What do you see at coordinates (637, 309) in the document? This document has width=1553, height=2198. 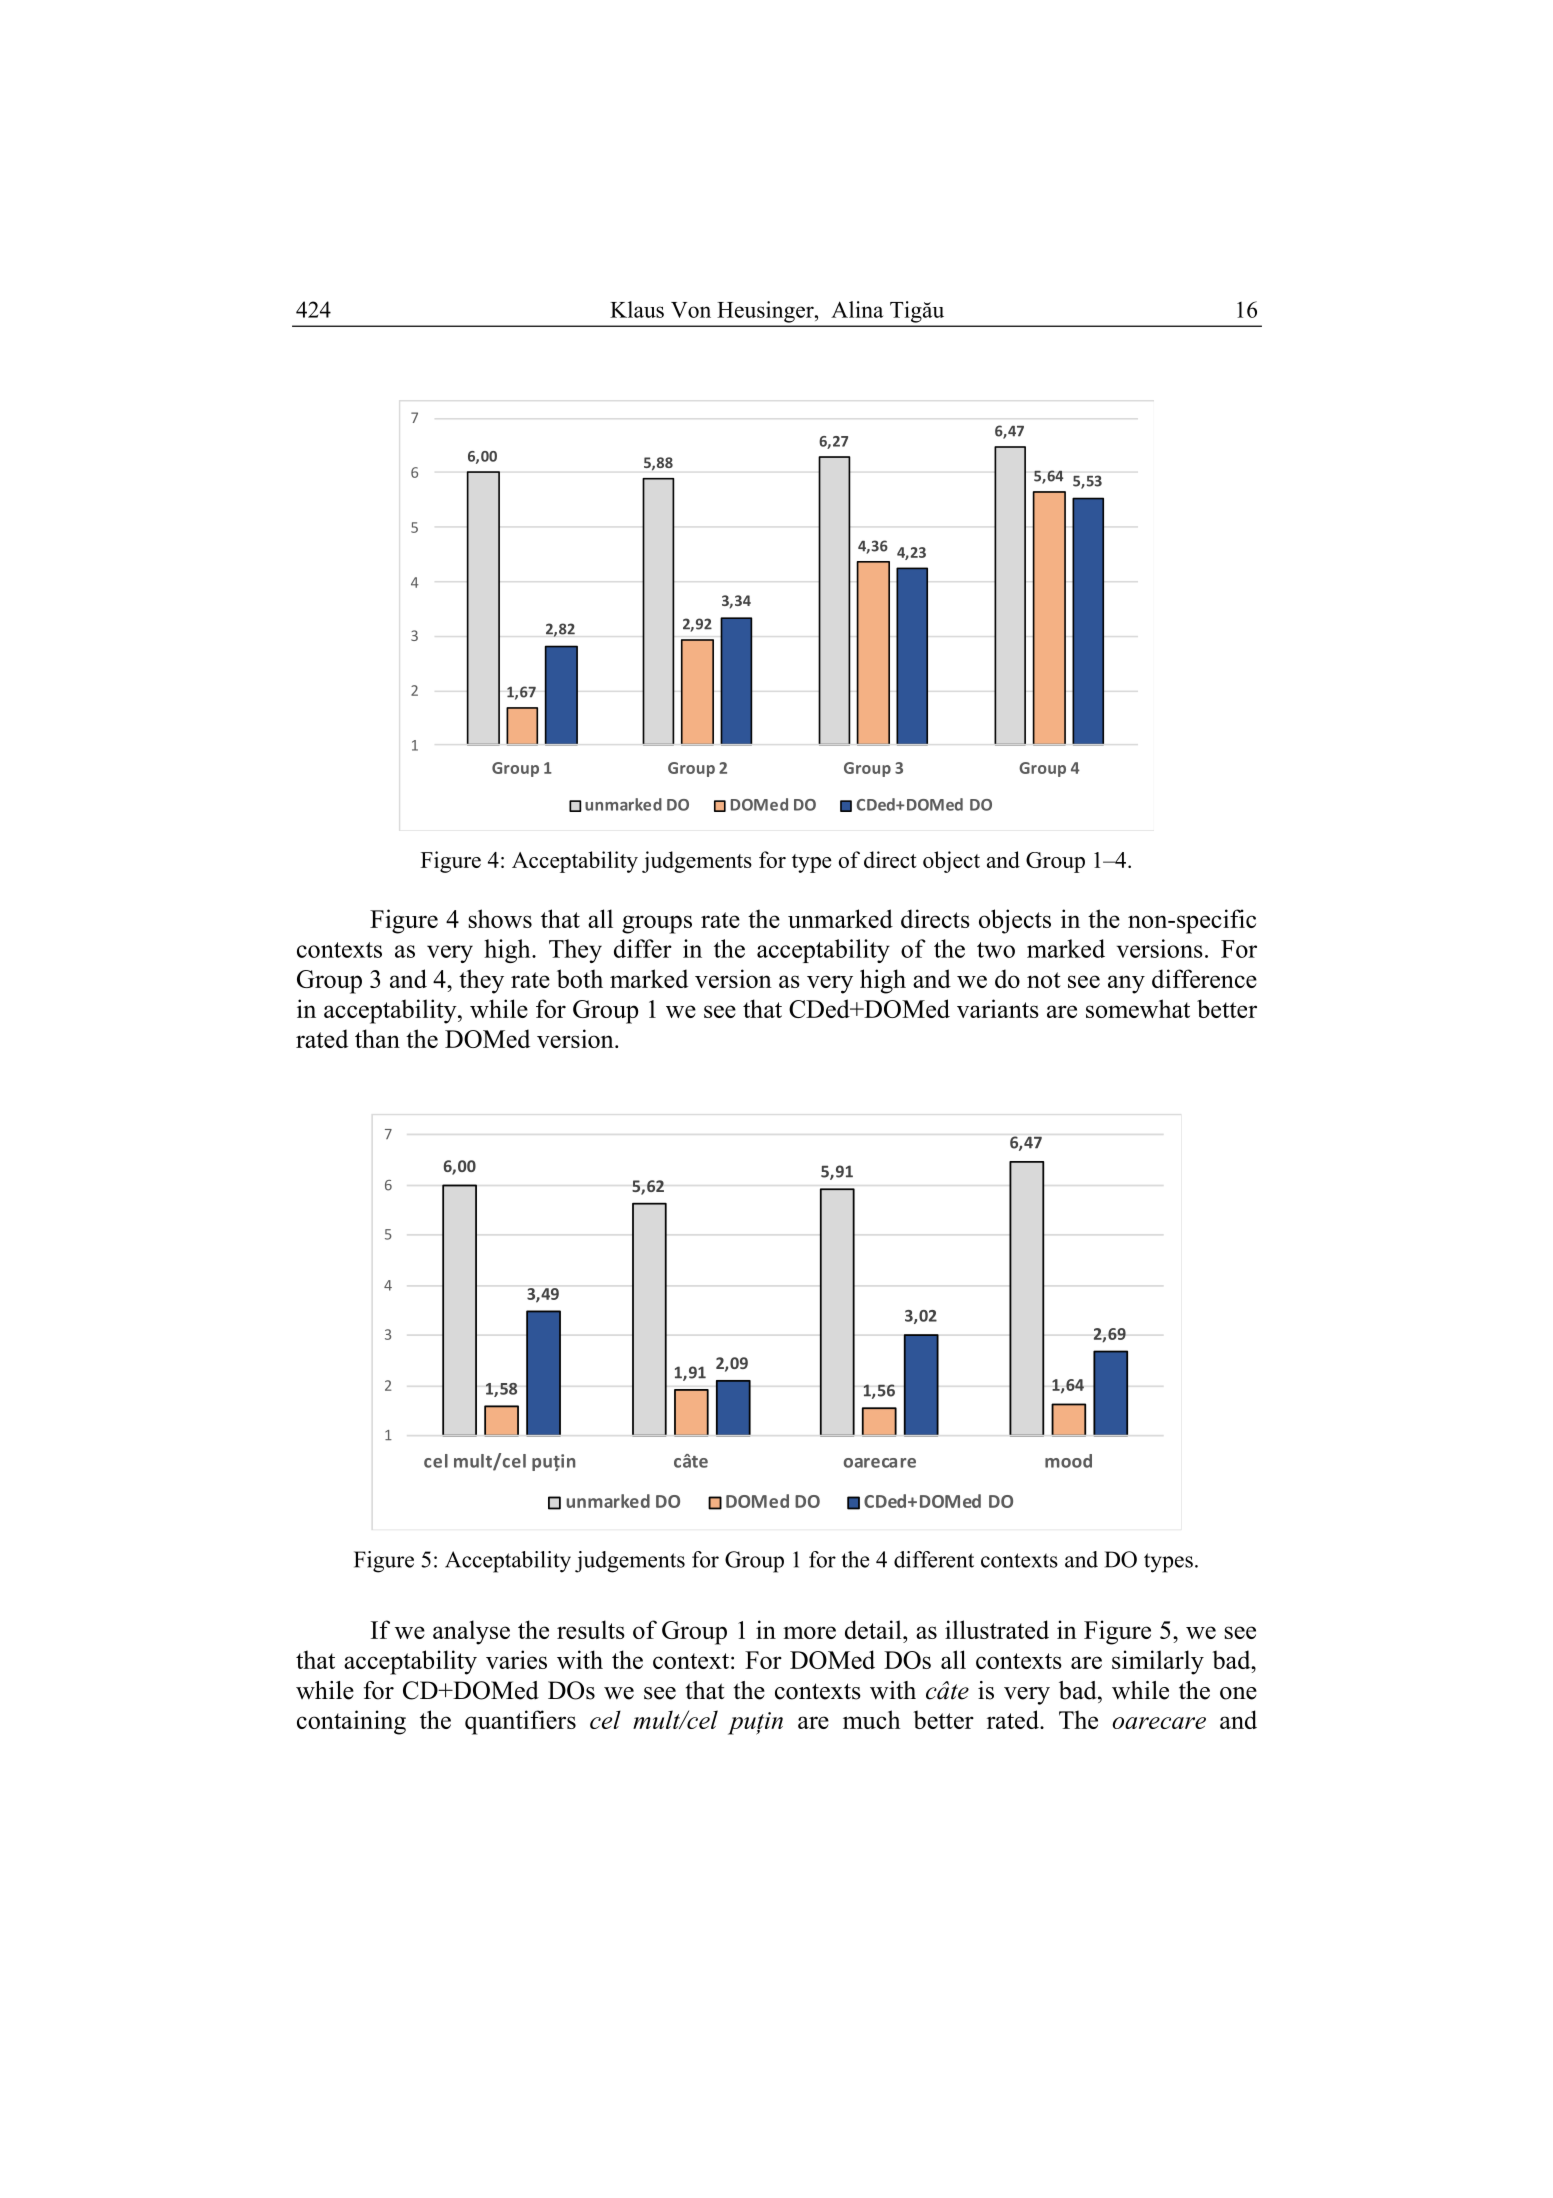 I see `Klaus` at bounding box center [637, 309].
